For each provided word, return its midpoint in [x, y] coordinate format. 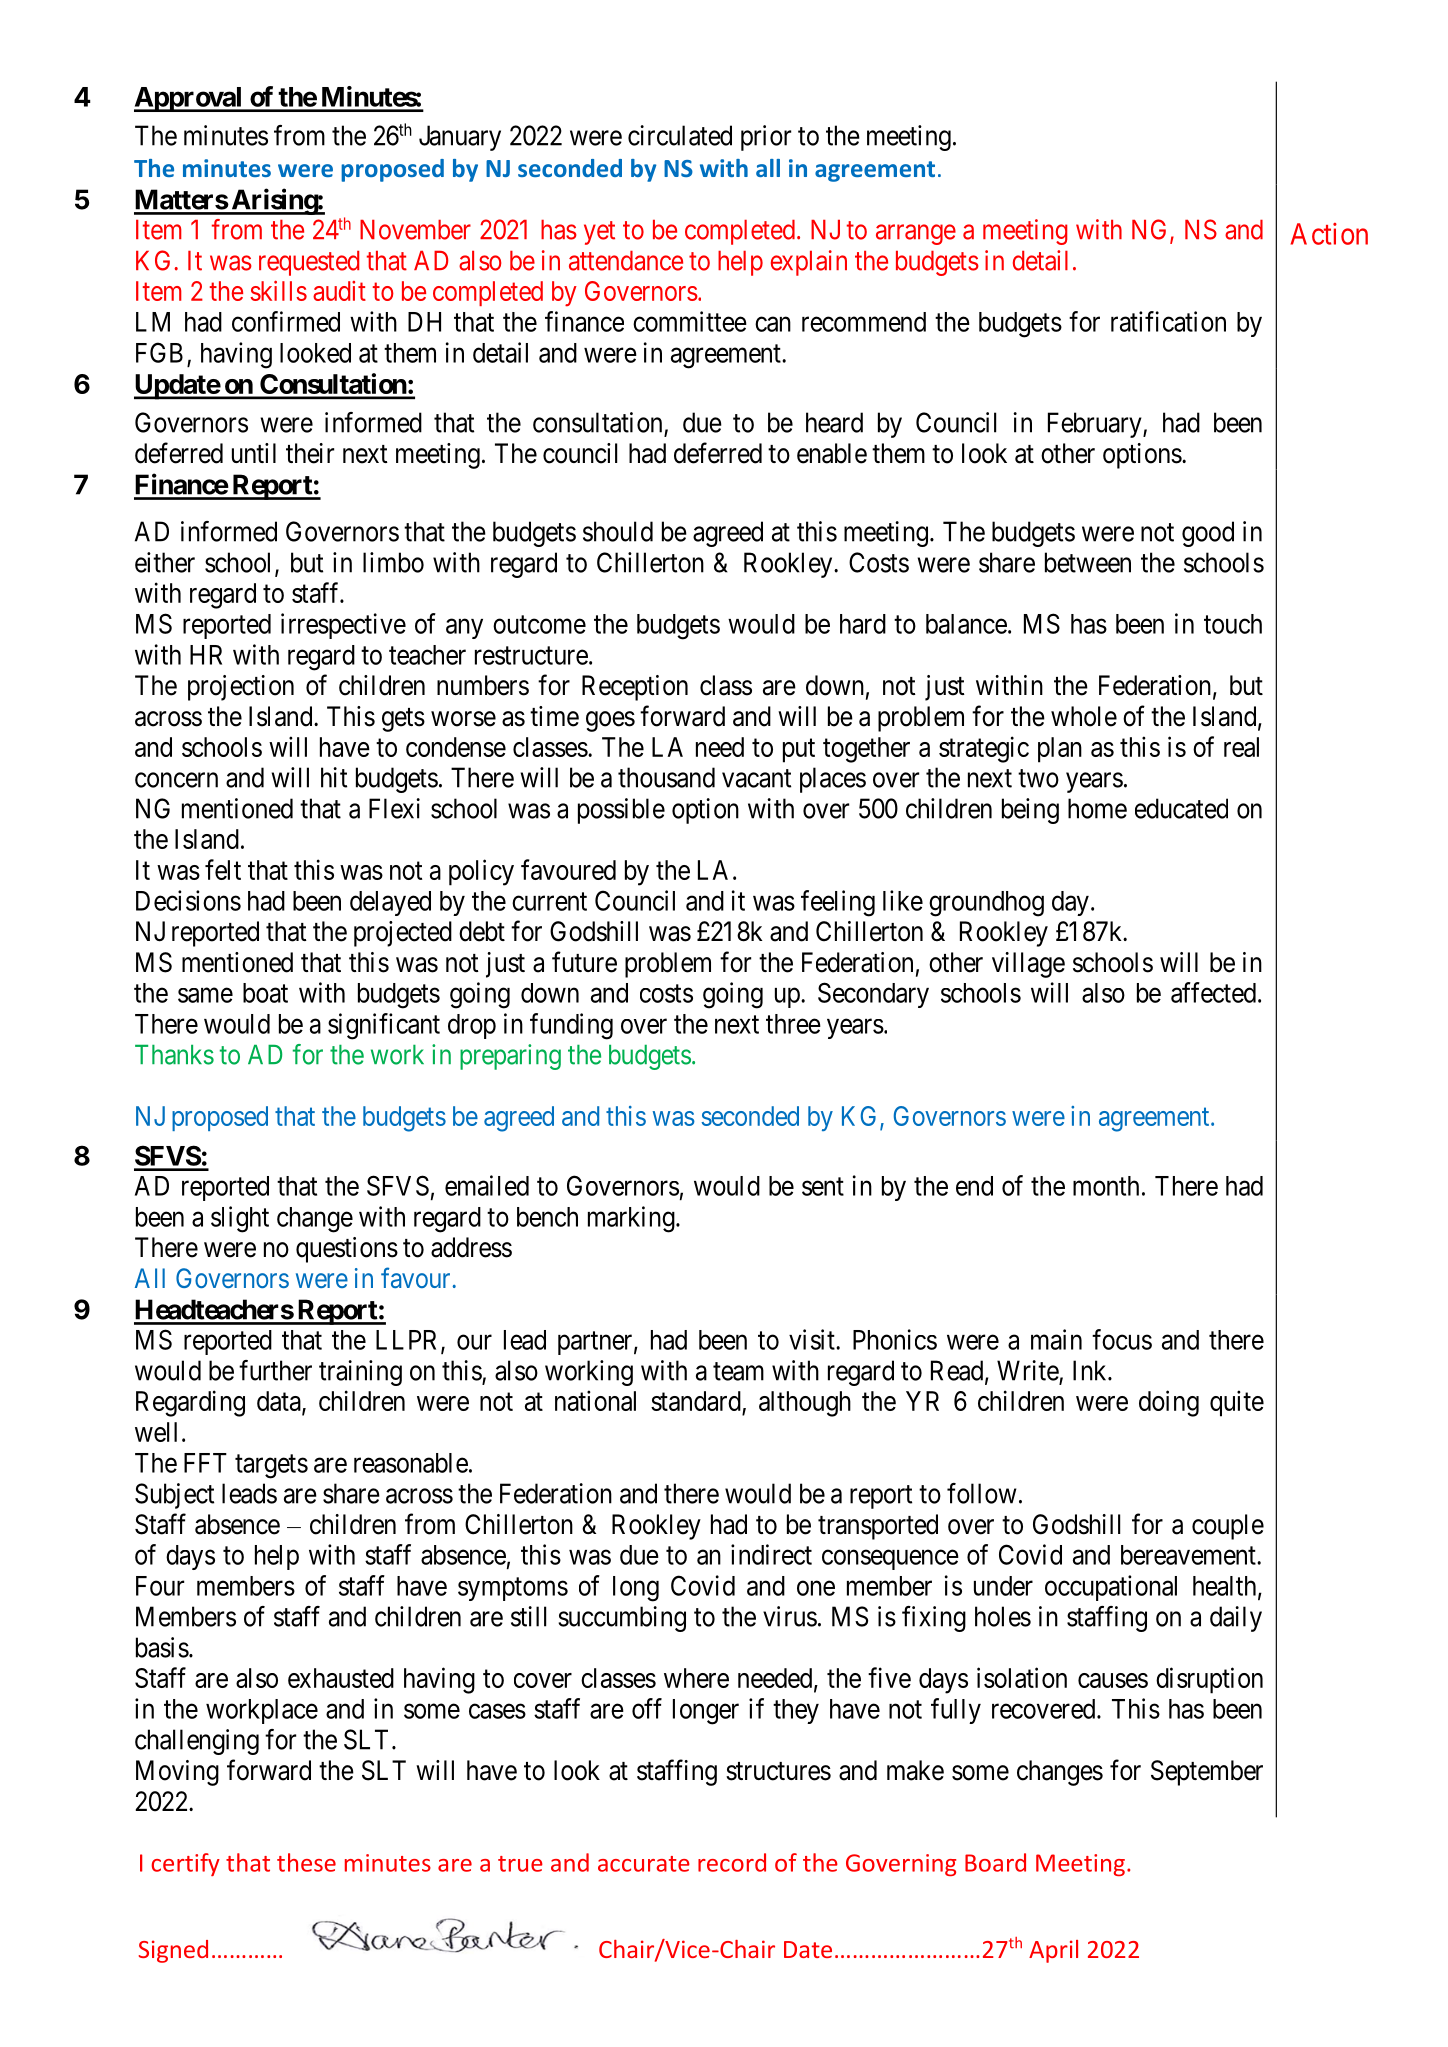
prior [766, 138]
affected [1213, 992]
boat [265, 993]
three [793, 1024]
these [306, 1862]
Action [1329, 234]
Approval [189, 99]
